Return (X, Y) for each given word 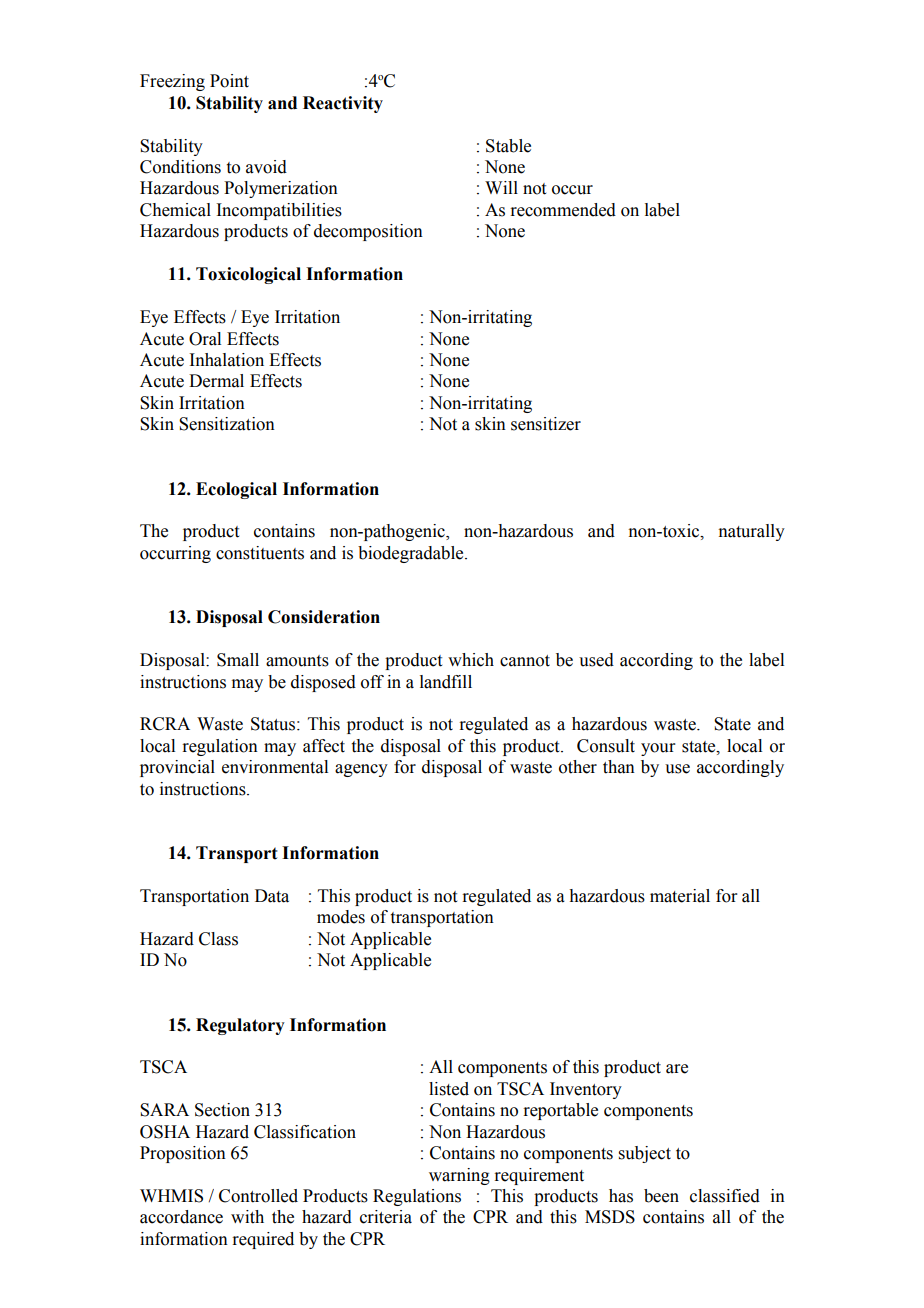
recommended (563, 210)
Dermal (216, 381)
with (247, 1217)
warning (459, 1176)
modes (341, 917)
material (680, 896)
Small (238, 660)
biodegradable (412, 554)
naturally (751, 532)
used (596, 660)
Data (272, 896)
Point (229, 81)
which (471, 660)
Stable (508, 146)
